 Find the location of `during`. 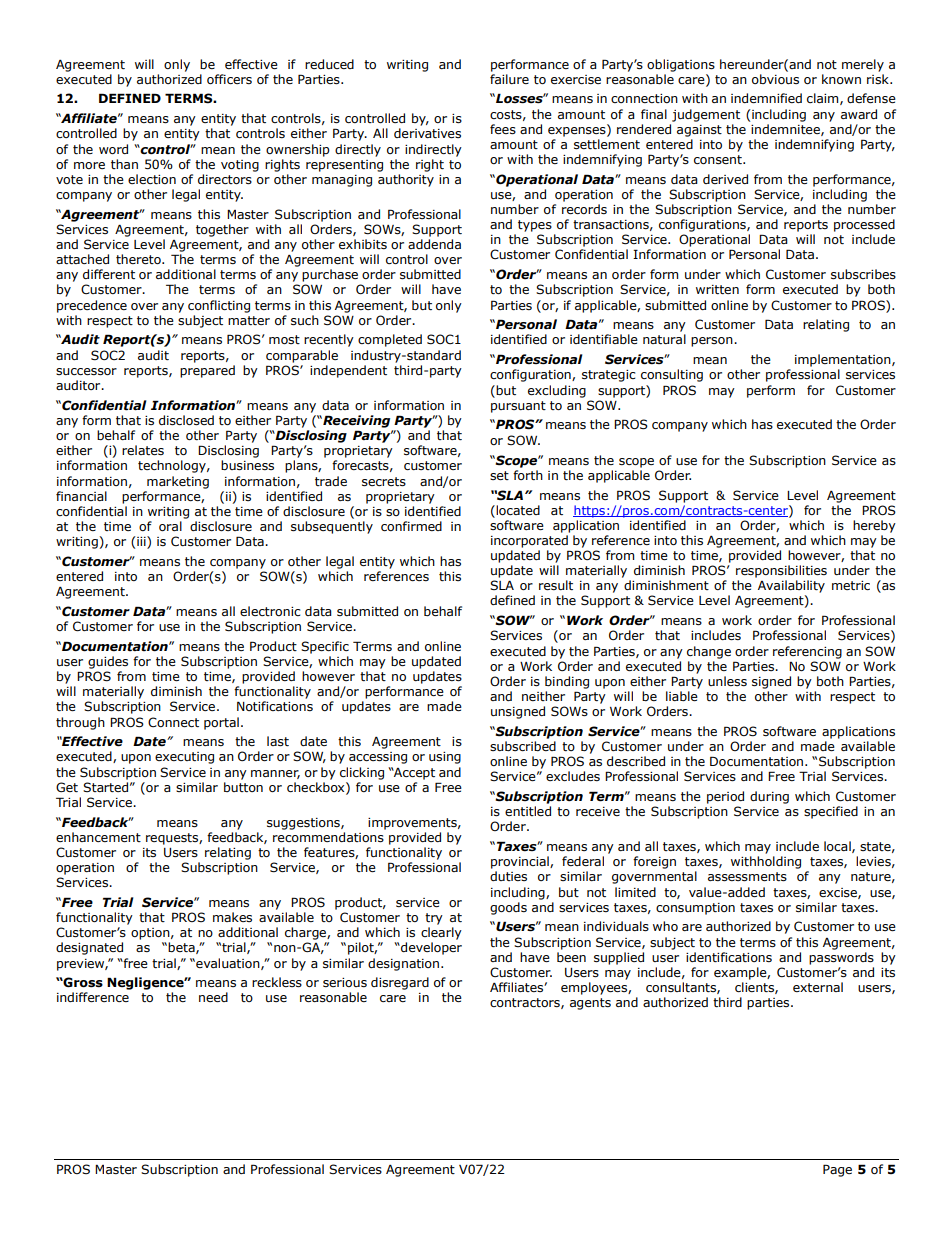

during is located at coordinates (769, 797).
